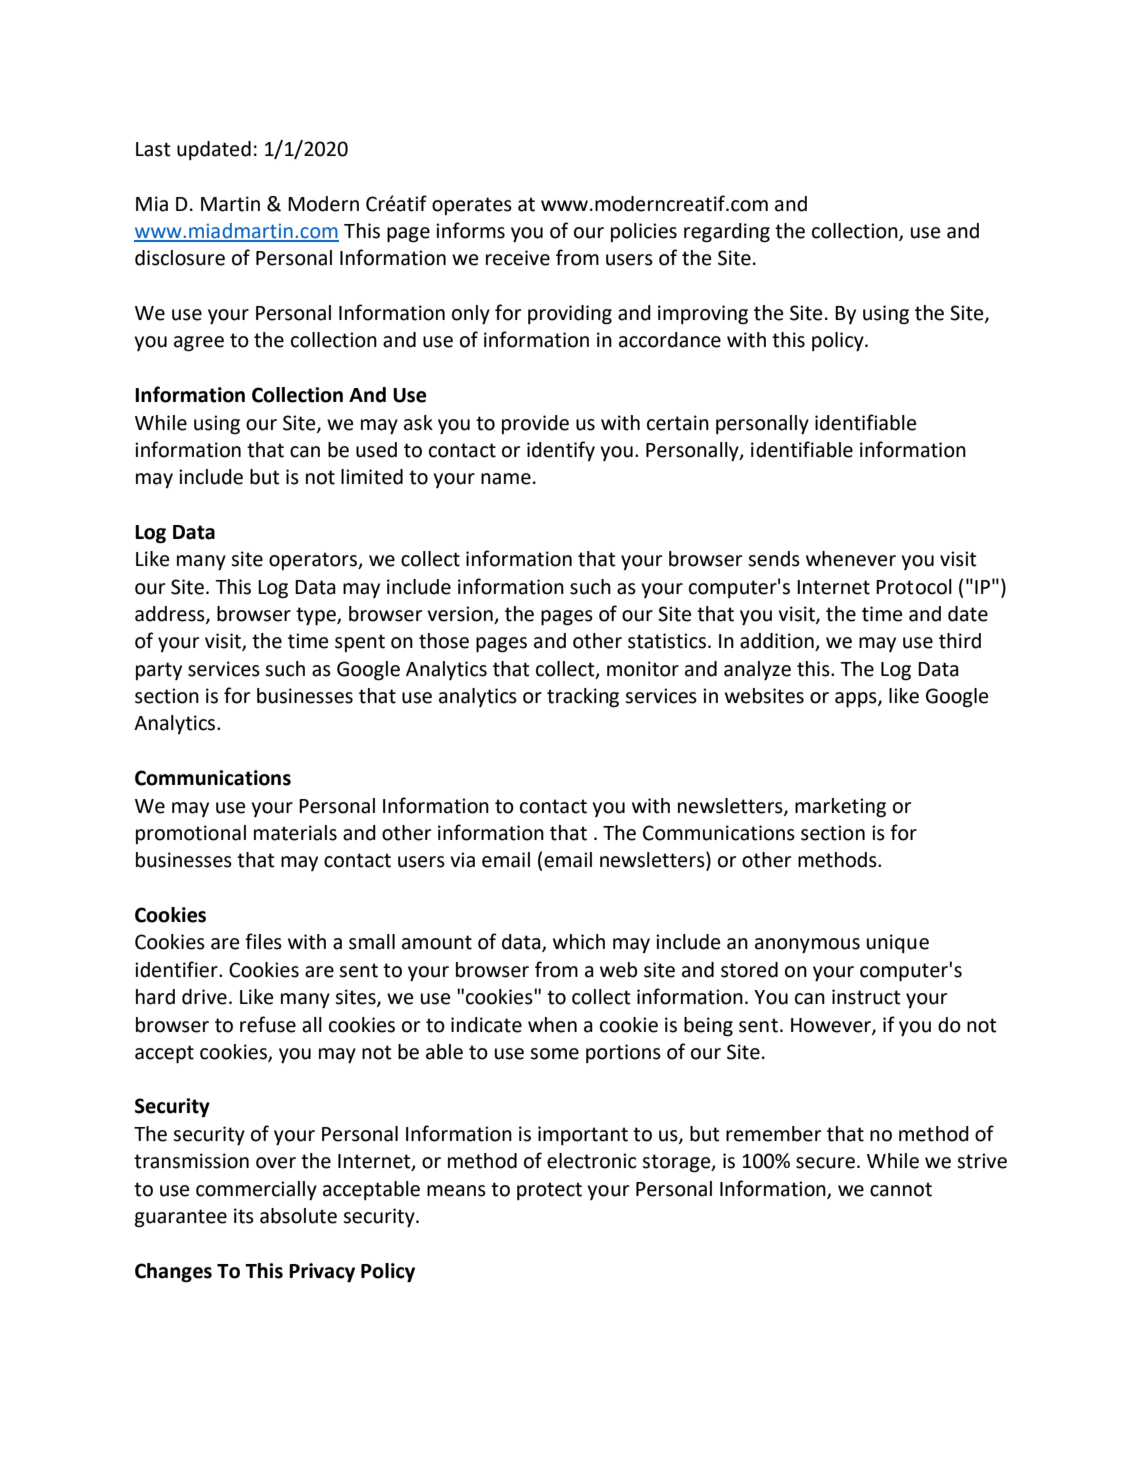 Image resolution: width=1143 pixels, height=1479 pixels. I want to click on regarding, so click(727, 233).
